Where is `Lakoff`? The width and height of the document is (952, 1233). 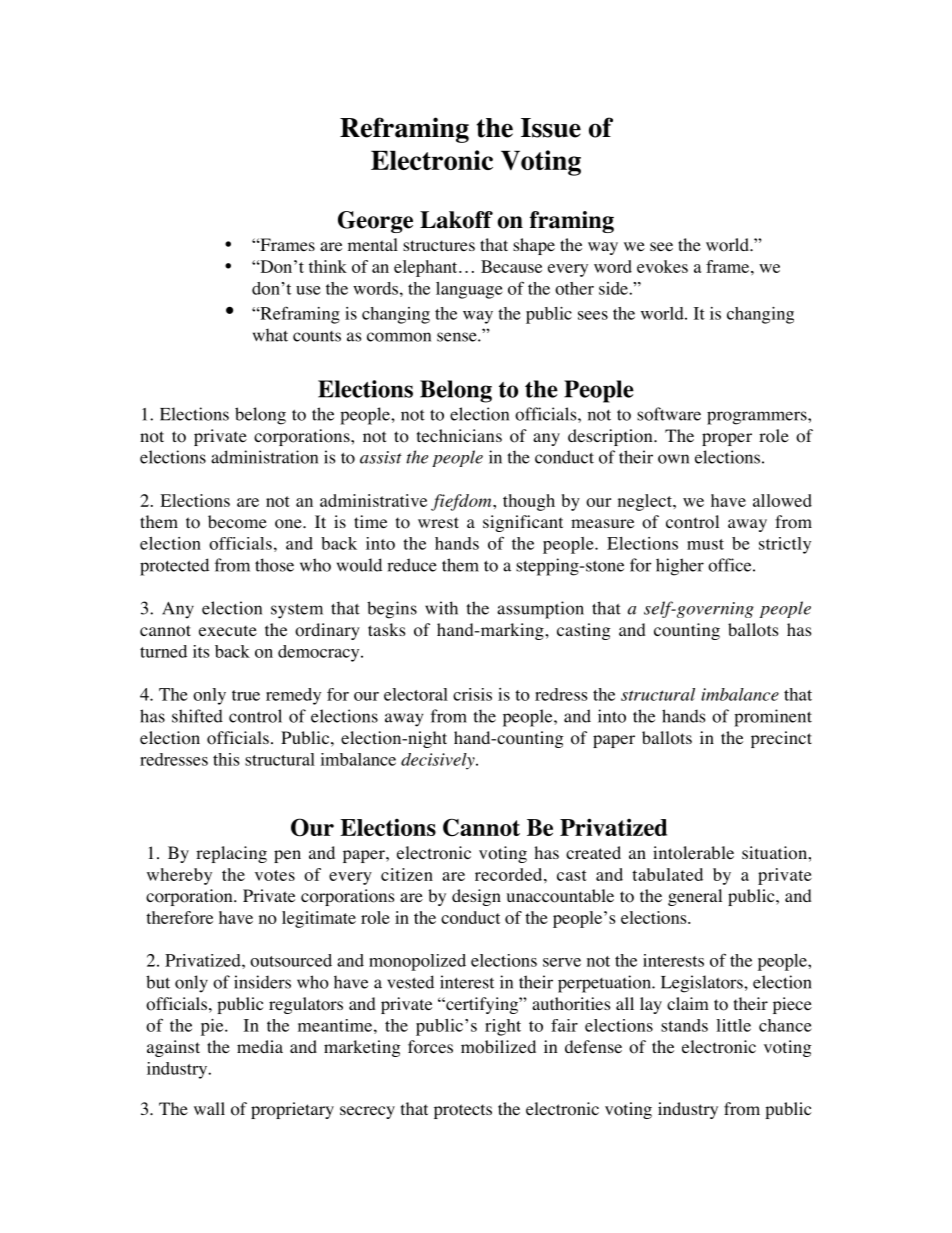
Lakoff is located at coordinates (456, 220).
